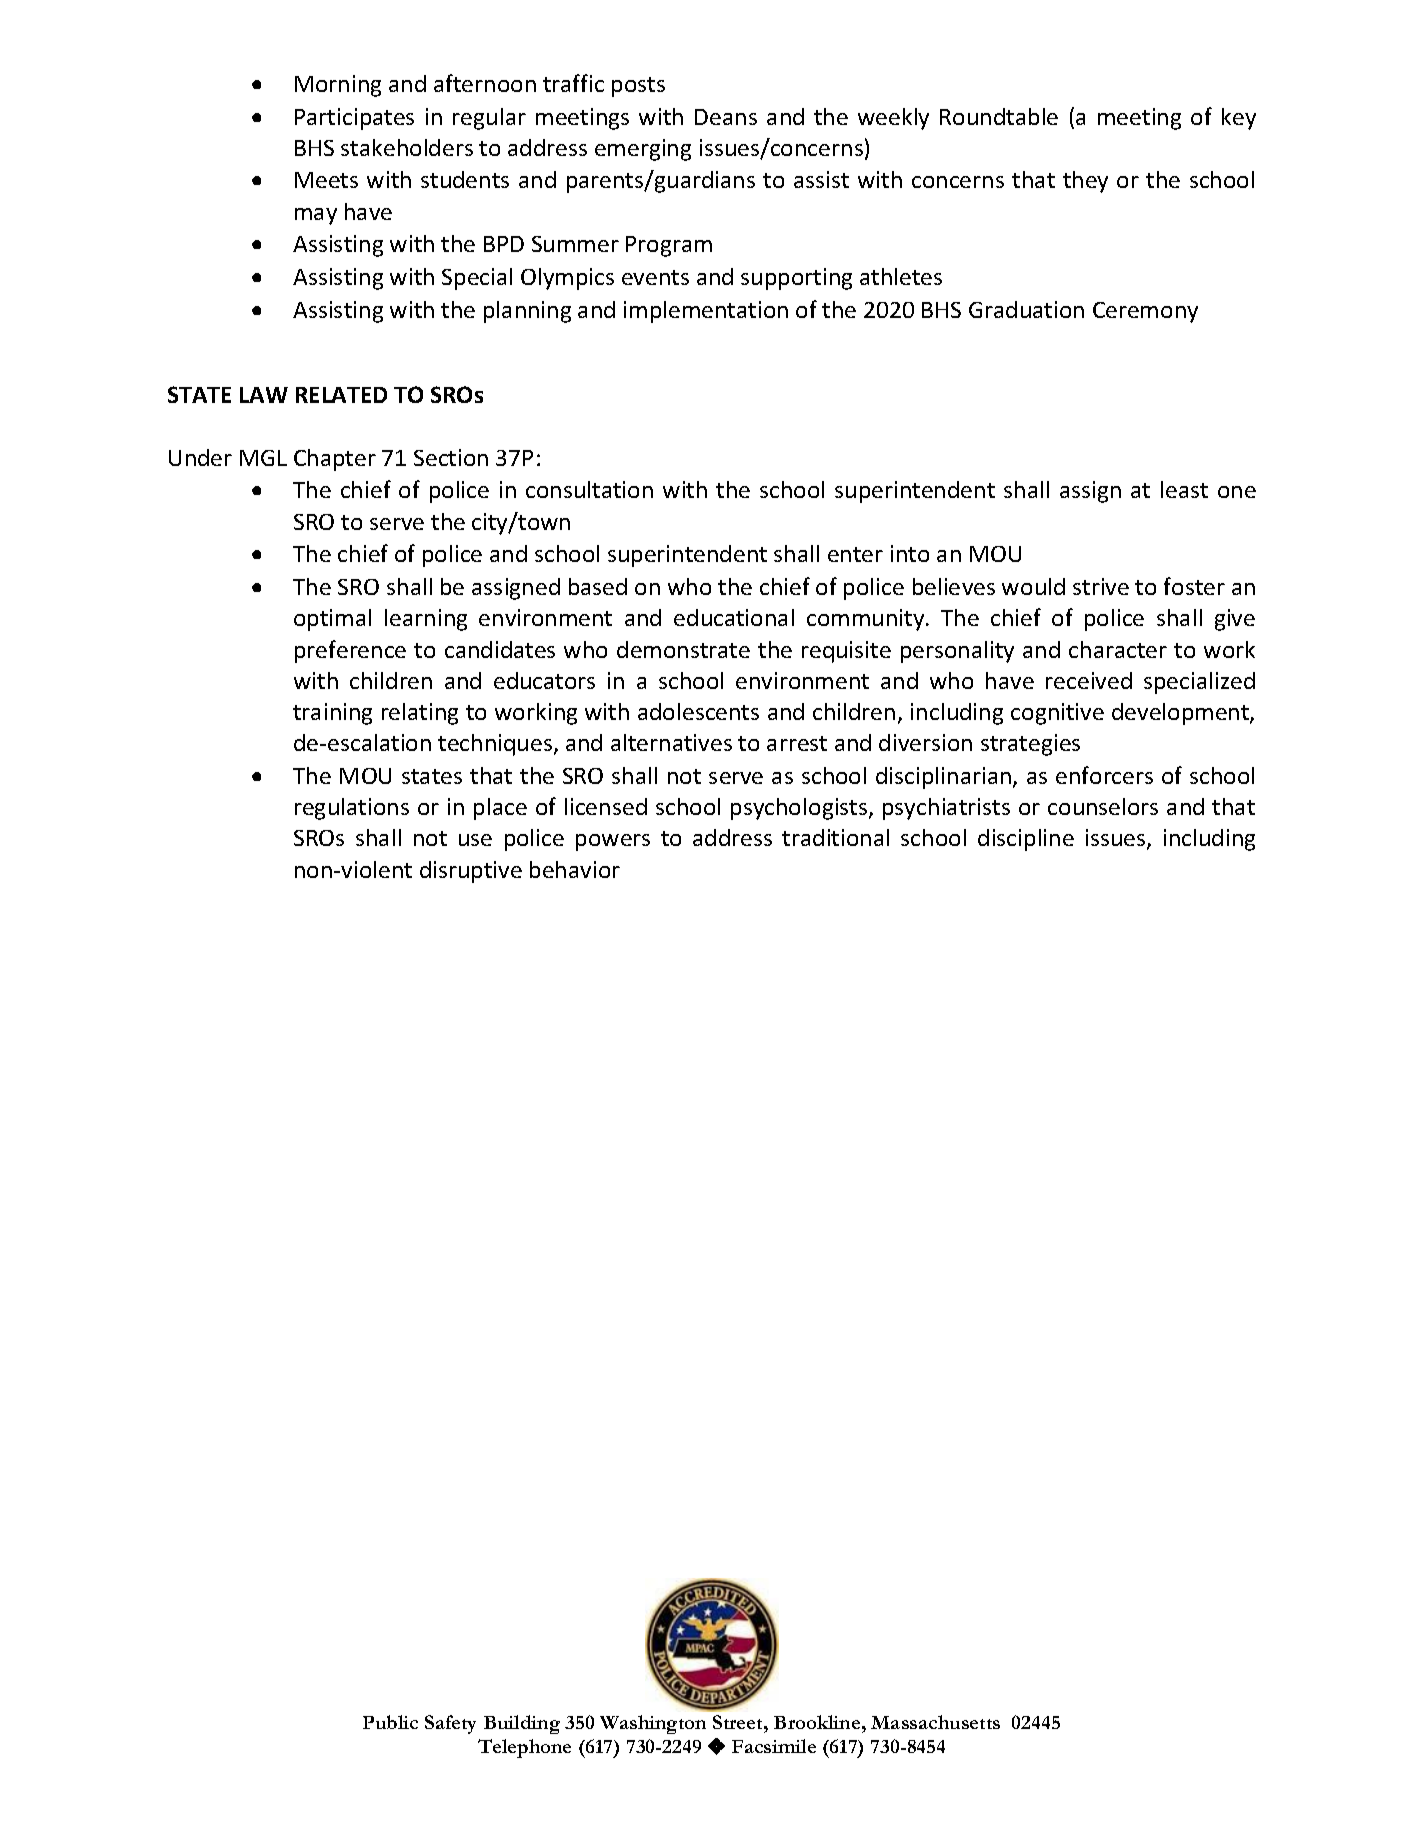  What do you see at coordinates (935, 1722) in the screenshot?
I see `Massachusetts` at bounding box center [935, 1722].
